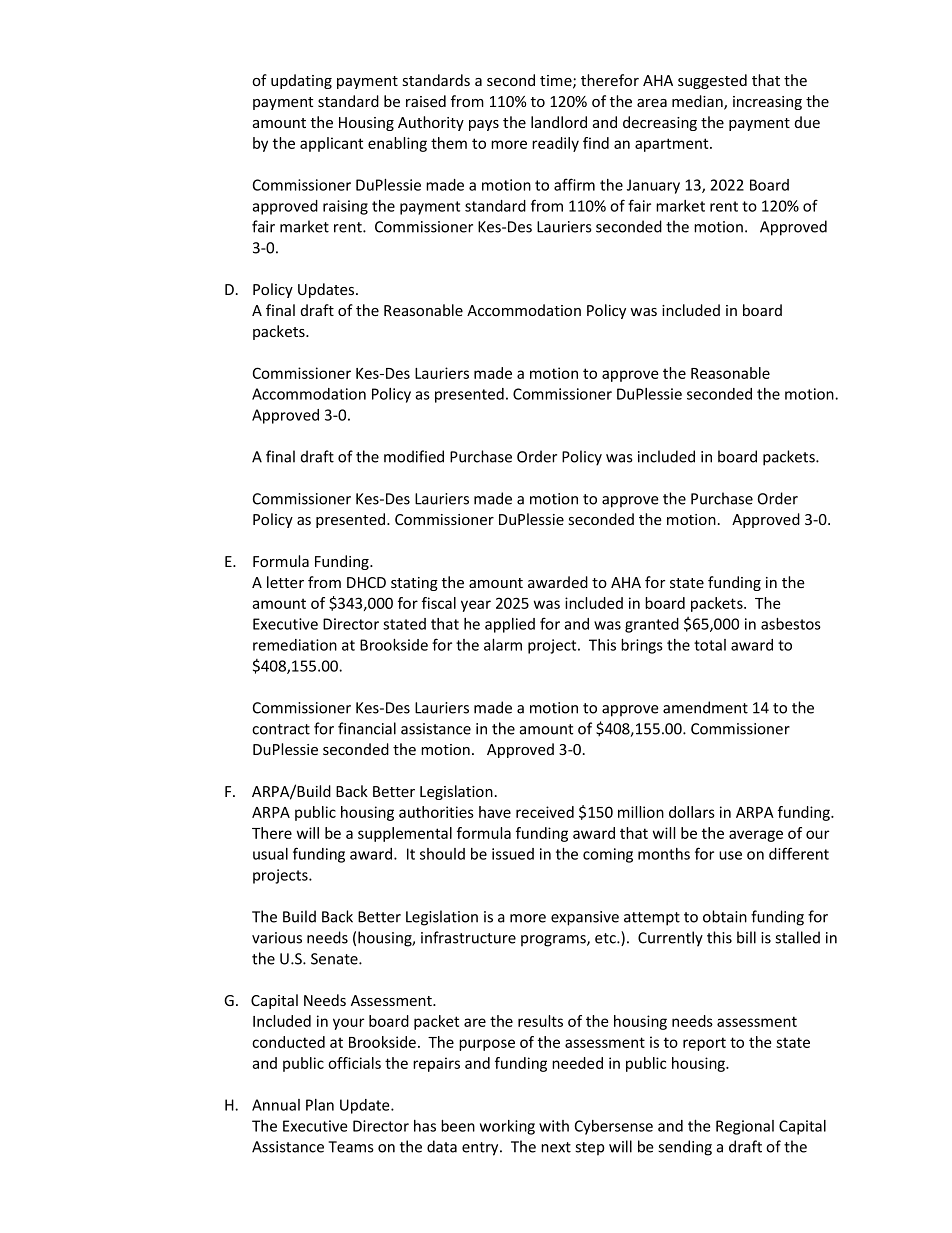 Image resolution: width=952 pixels, height=1233 pixels. I want to click on applicant, so click(331, 144).
